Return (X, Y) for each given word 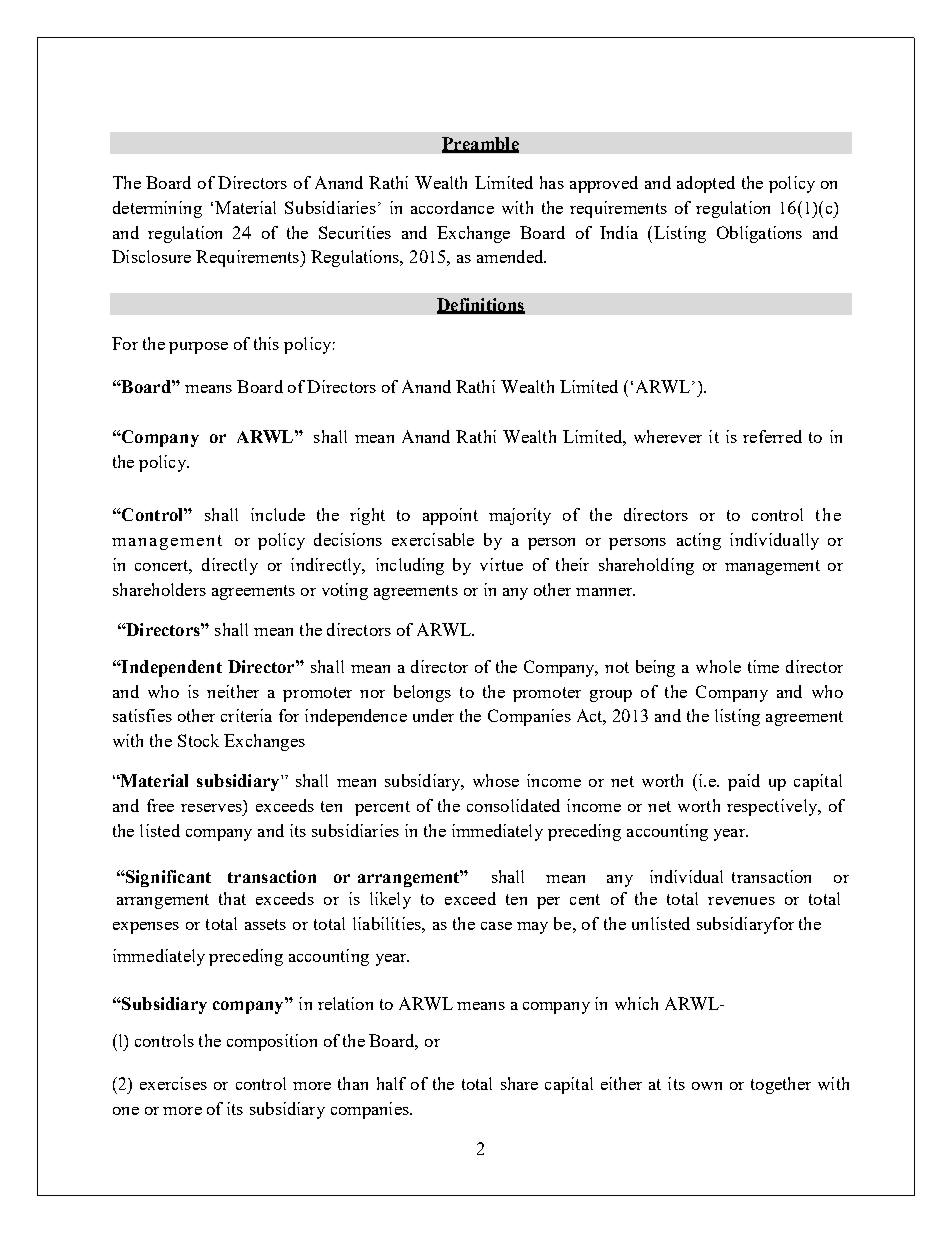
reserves (211, 808)
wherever (668, 436)
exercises (173, 1083)
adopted (706, 184)
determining (157, 209)
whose (496, 780)
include (278, 514)
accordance (452, 207)
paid (744, 782)
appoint (450, 516)
